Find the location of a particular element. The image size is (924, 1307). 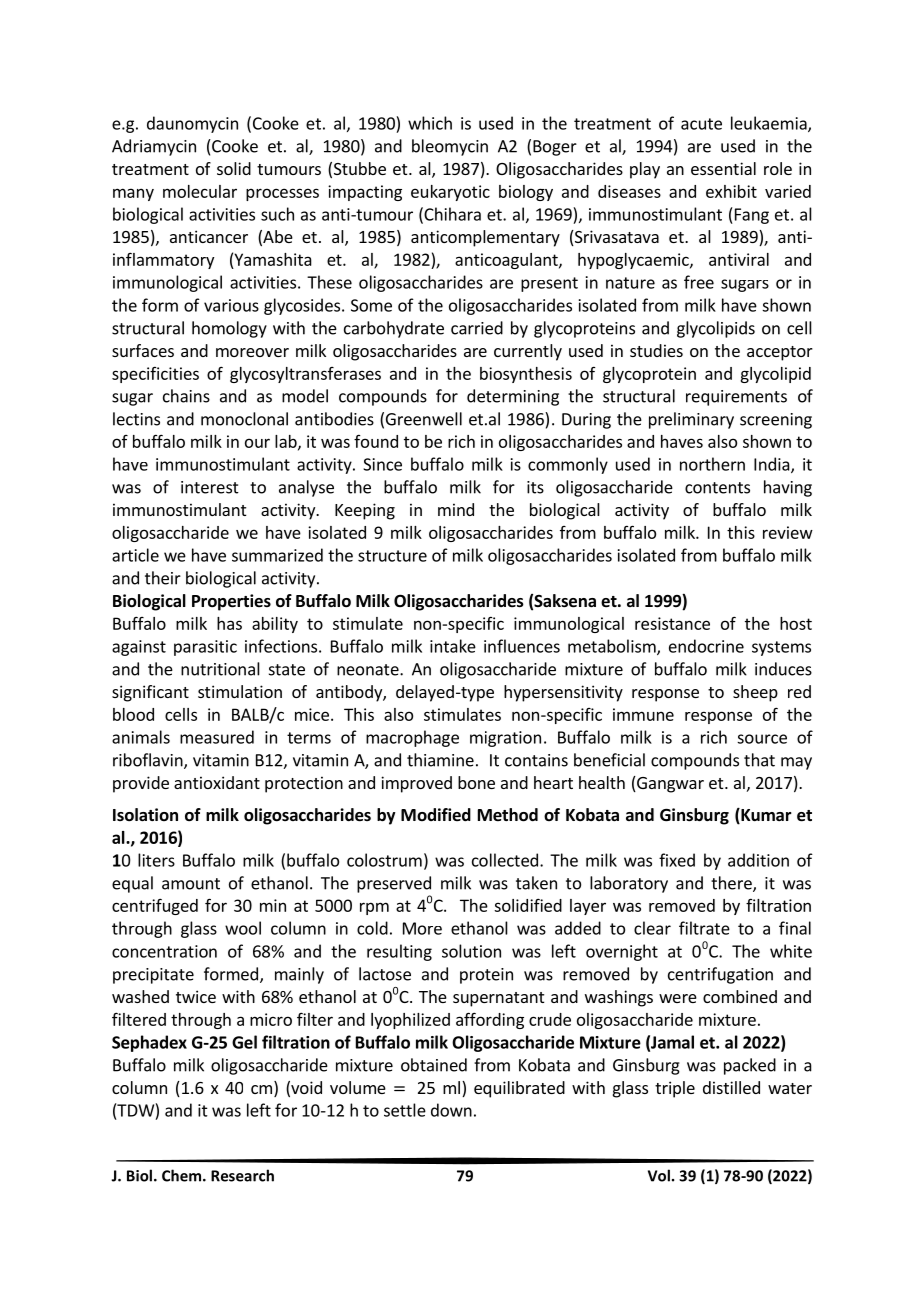

contents is located at coordinates (717, 488).
